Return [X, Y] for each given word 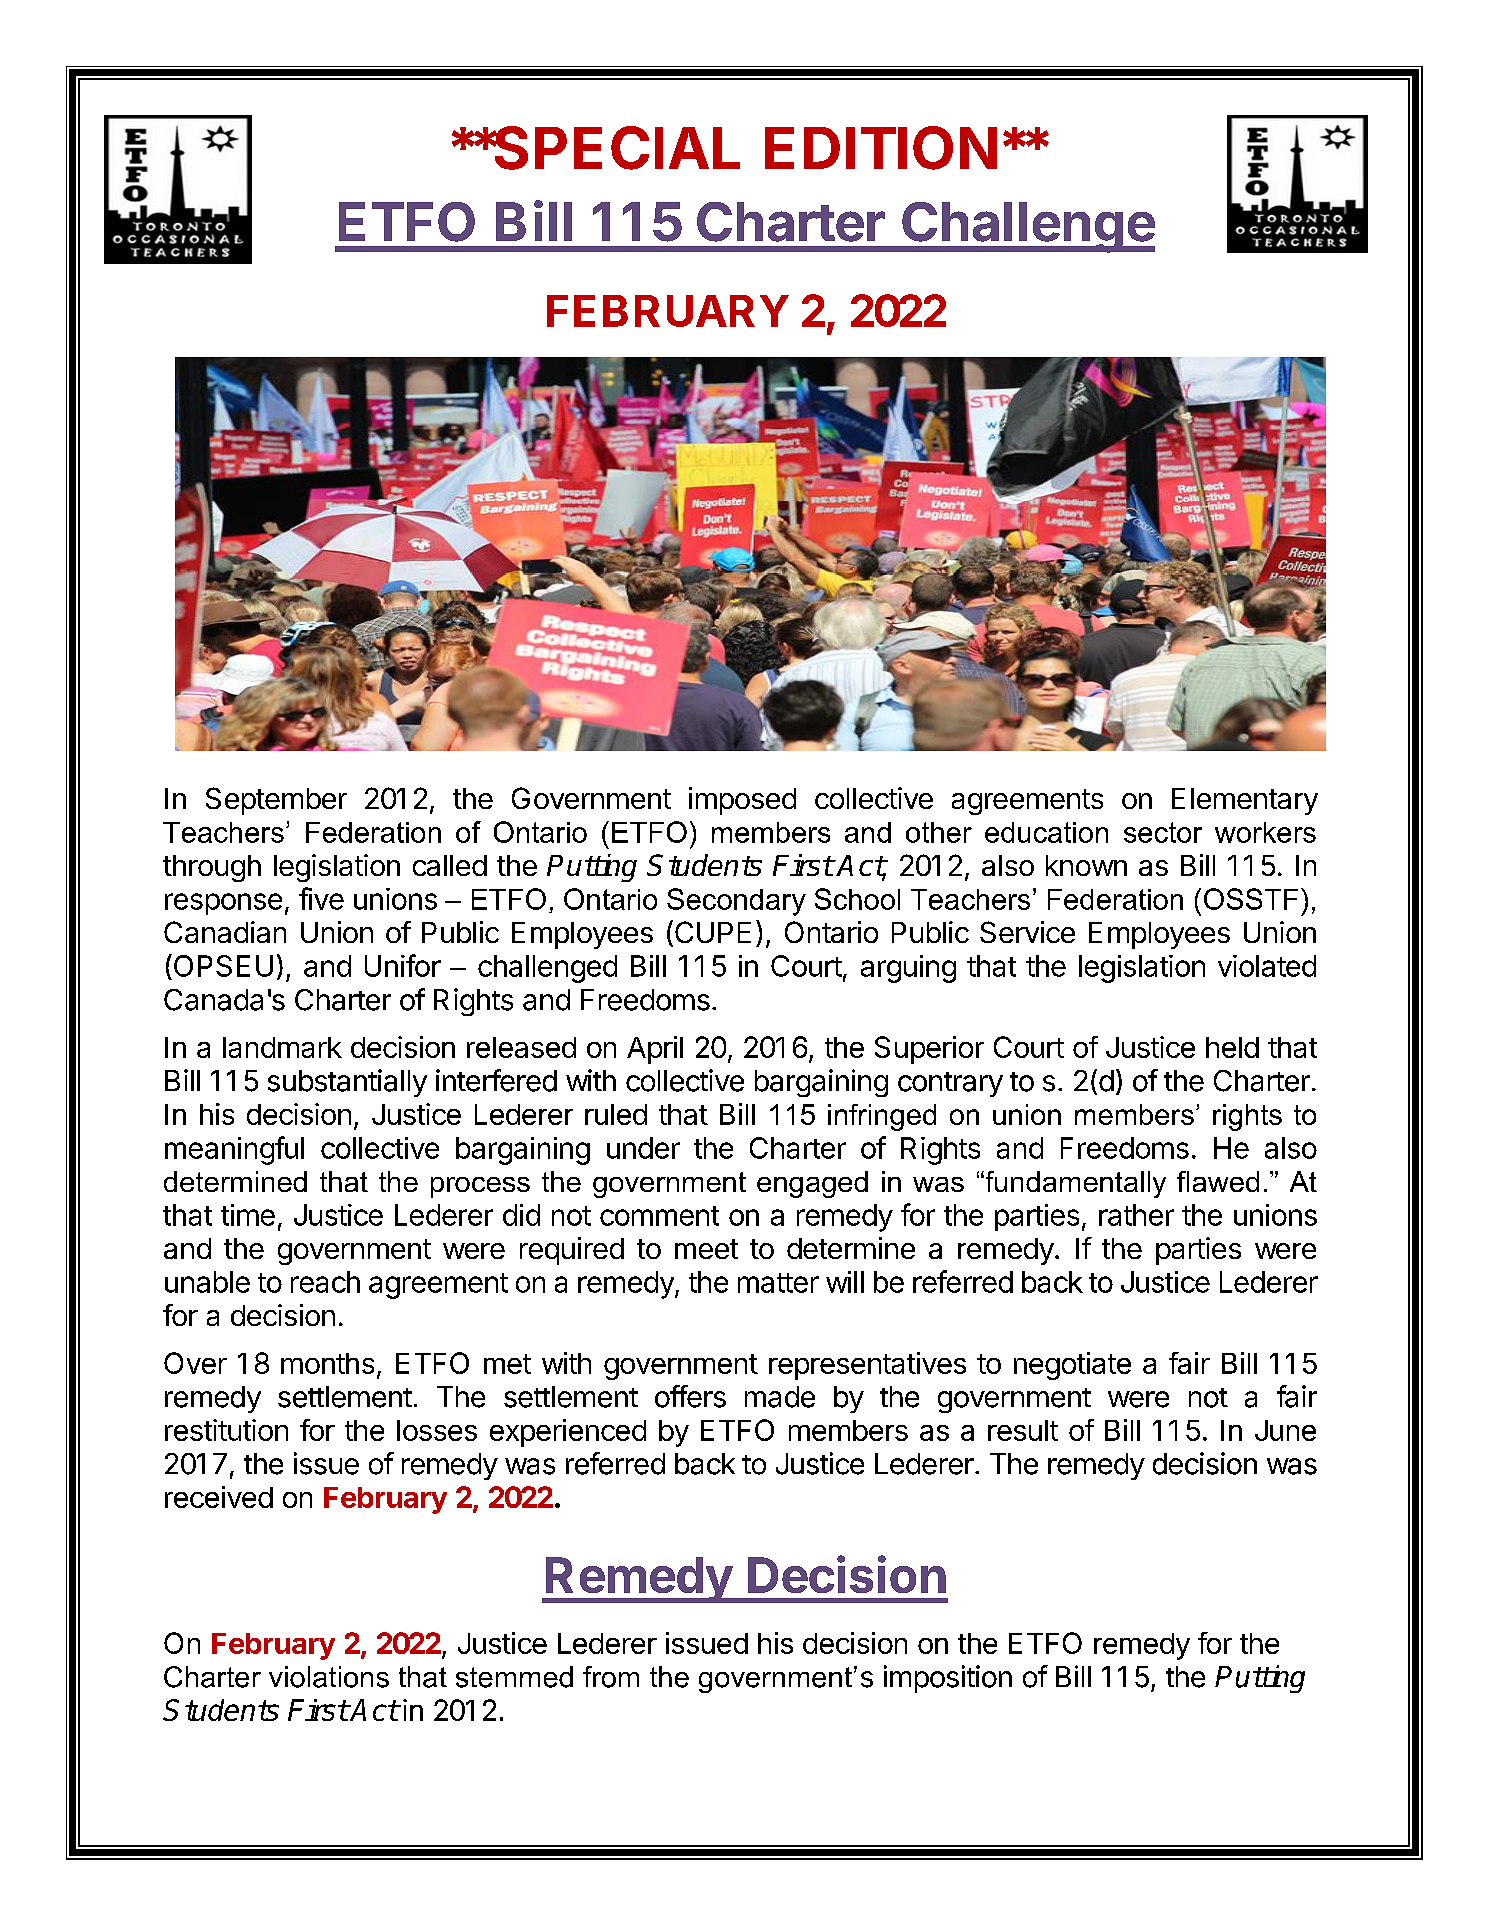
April [655, 1050]
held [1232, 1047]
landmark [282, 1047]
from [611, 1677]
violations [329, 1677]
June [1285, 1430]
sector [1163, 832]
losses [437, 1430]
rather [1136, 1215]
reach [325, 1282]
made [780, 1397]
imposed [742, 801]
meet [706, 1249]
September [276, 801]
